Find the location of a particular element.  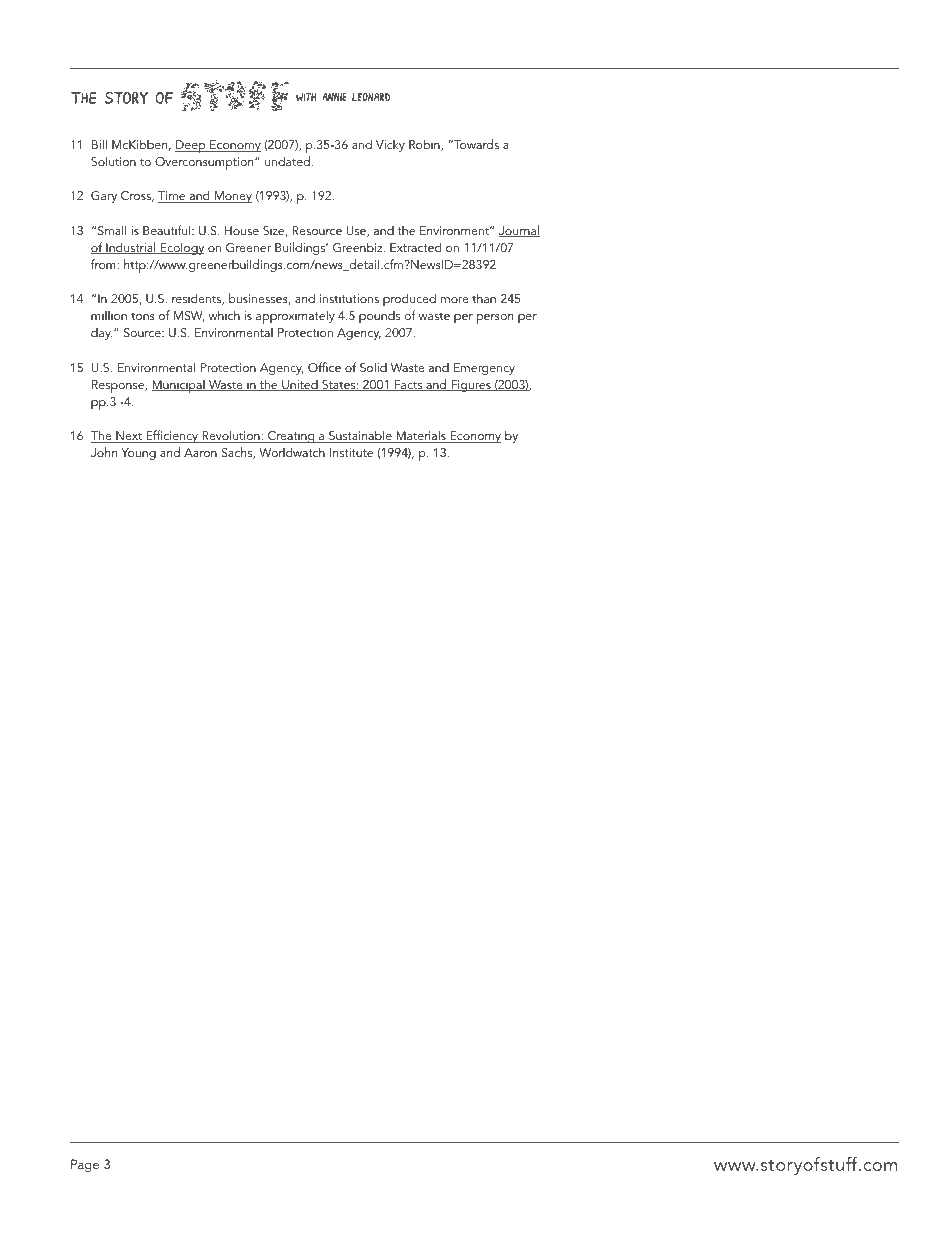

Page is located at coordinates (85, 1165).
